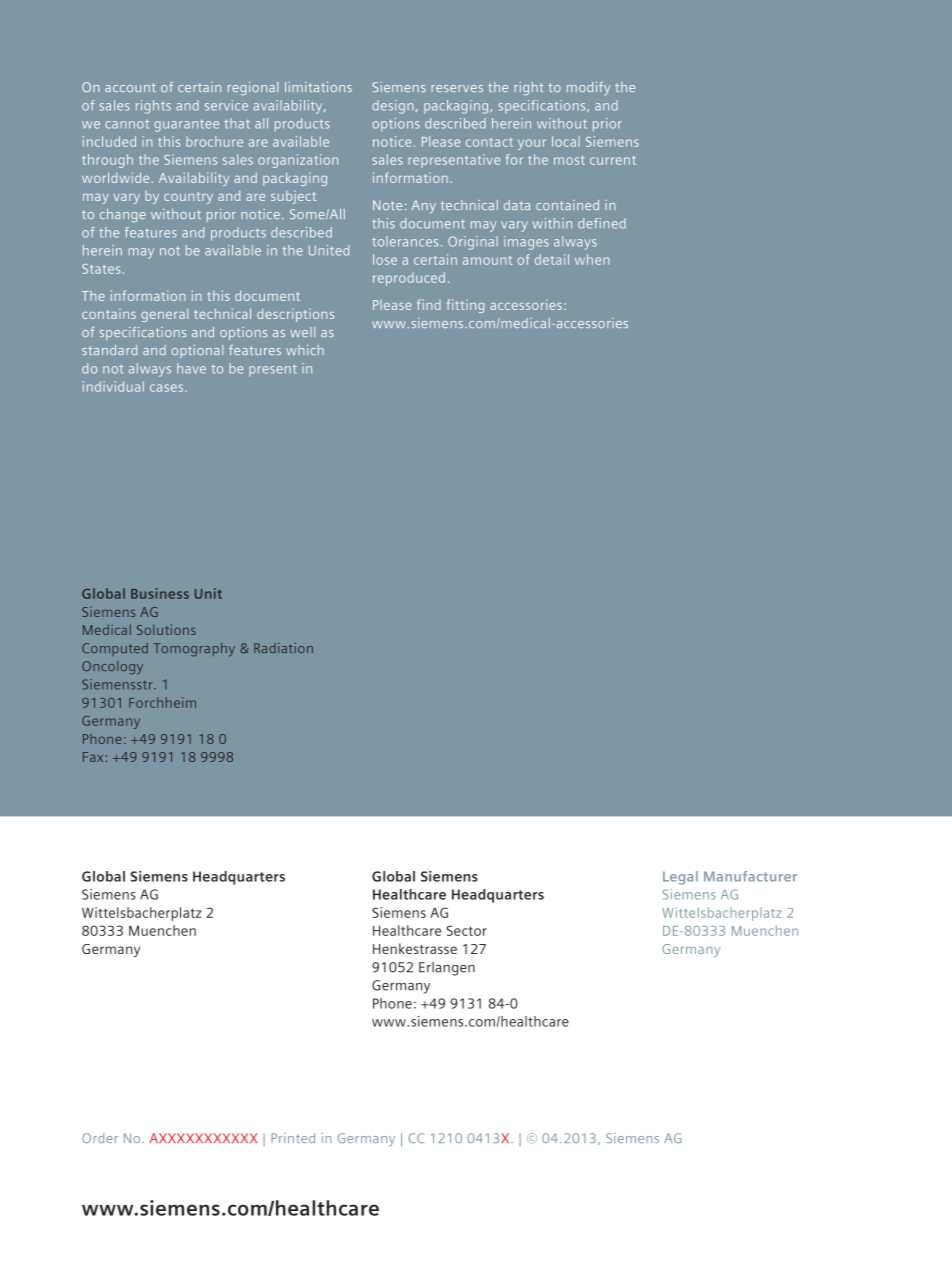 The height and width of the image is (1270, 952). What do you see at coordinates (191, 368) in the image?
I see `have` at bounding box center [191, 368].
